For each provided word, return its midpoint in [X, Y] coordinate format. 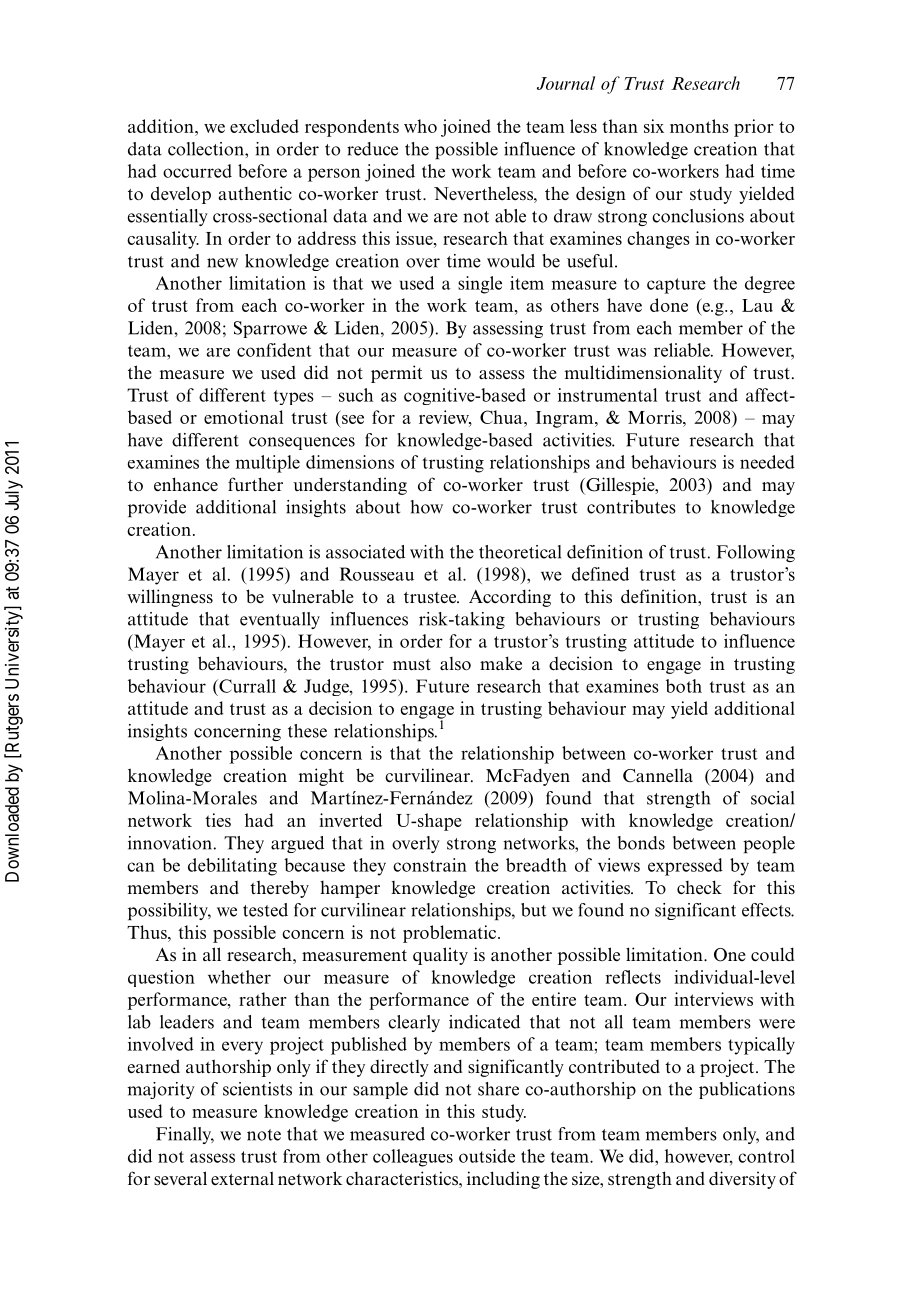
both [684, 686]
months [699, 126]
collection [207, 149]
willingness [170, 598]
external [242, 1178]
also [455, 663]
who [420, 126]
